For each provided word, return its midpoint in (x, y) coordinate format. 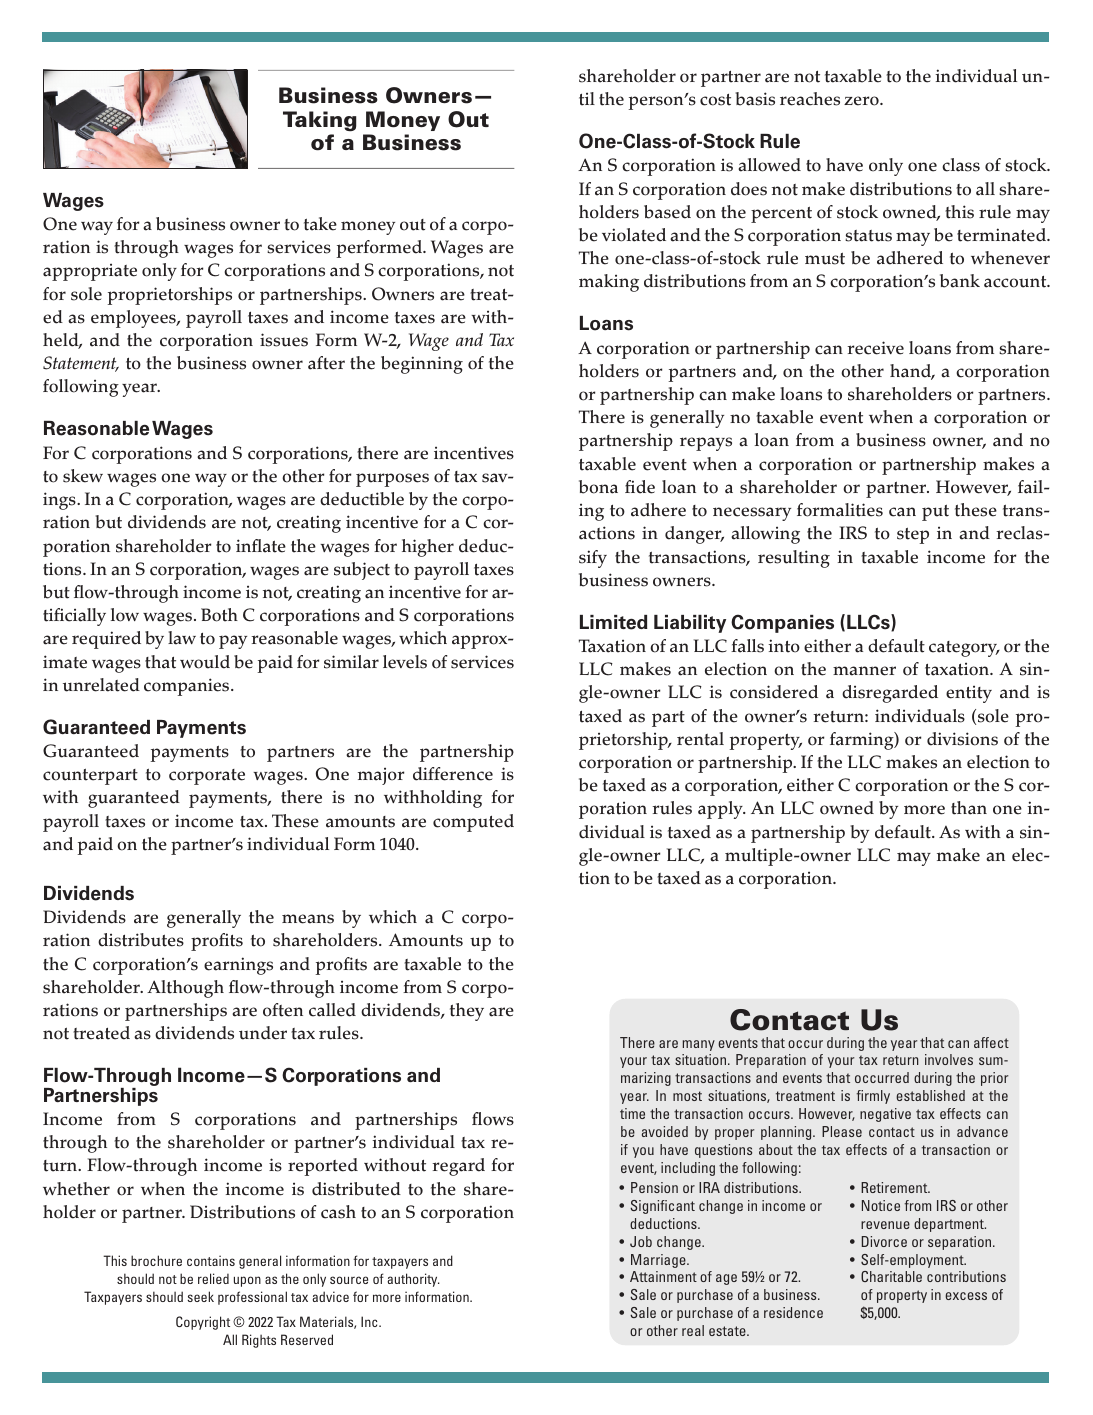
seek (200, 1296)
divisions (962, 739)
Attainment (663, 1276)
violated (634, 235)
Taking (319, 121)
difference (453, 774)
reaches (810, 99)
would (205, 662)
